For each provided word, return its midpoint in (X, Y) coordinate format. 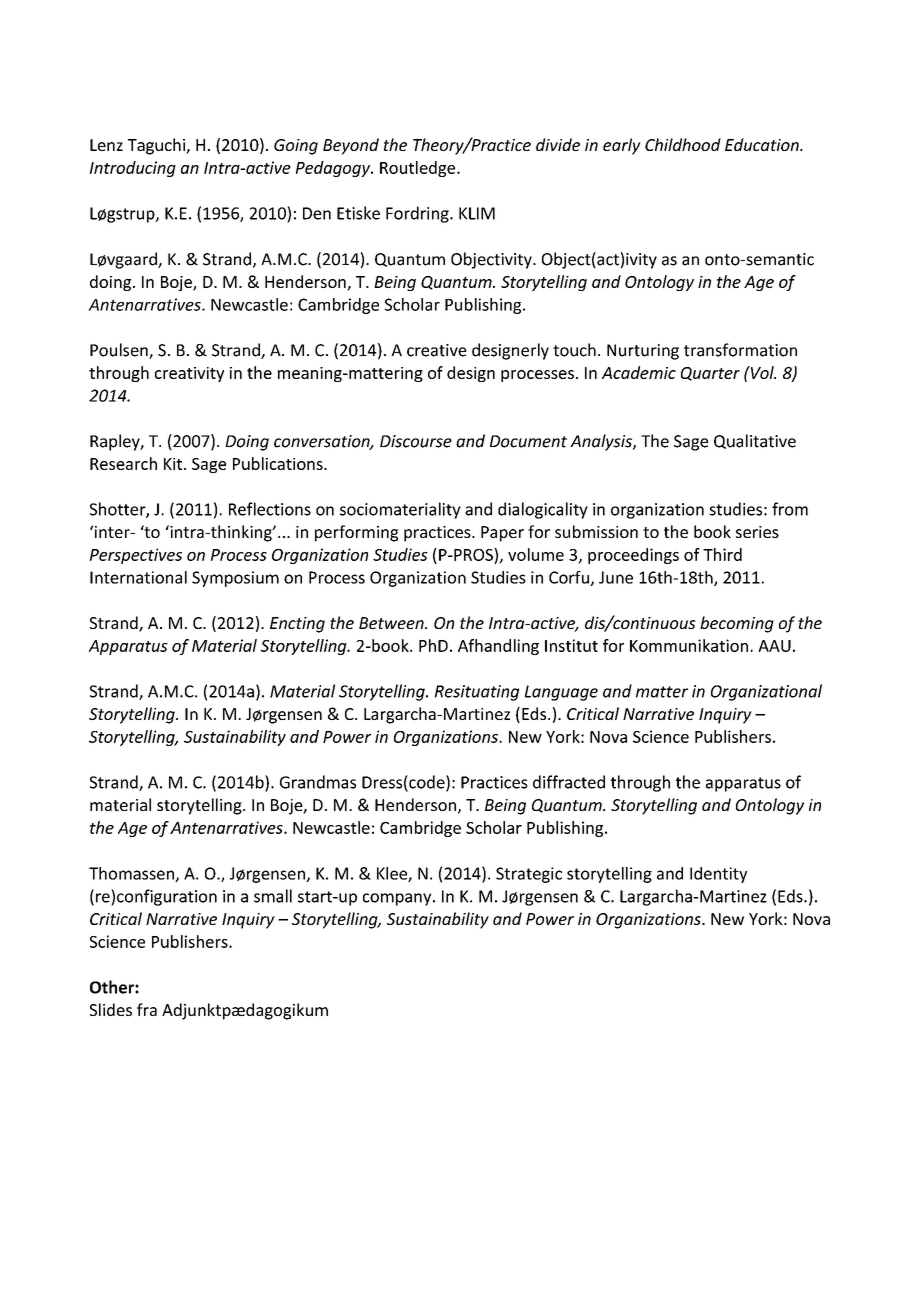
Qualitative (755, 441)
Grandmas (318, 782)
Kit (173, 464)
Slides (111, 1009)
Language (561, 693)
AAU (774, 646)
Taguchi (157, 146)
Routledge (419, 169)
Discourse (416, 441)
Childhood (683, 144)
